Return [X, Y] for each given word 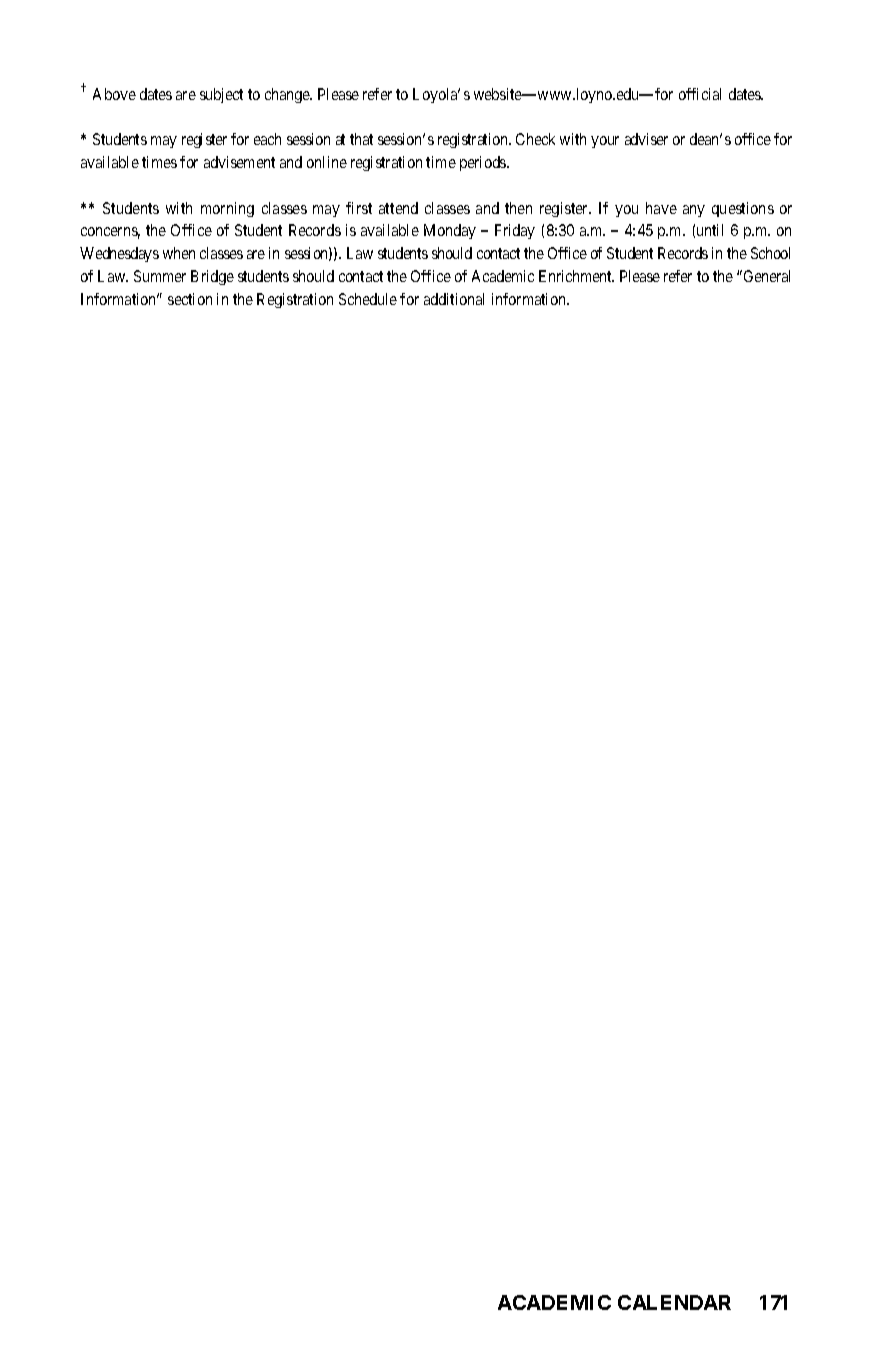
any [694, 211]
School [770, 253]
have [661, 208]
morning [227, 209]
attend [398, 208]
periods [484, 163]
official [700, 94]
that [361, 139]
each [267, 139]
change [288, 95]
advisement [239, 162]
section [190, 299]
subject [221, 95]
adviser [646, 139]
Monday [450, 231]
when [179, 253]
